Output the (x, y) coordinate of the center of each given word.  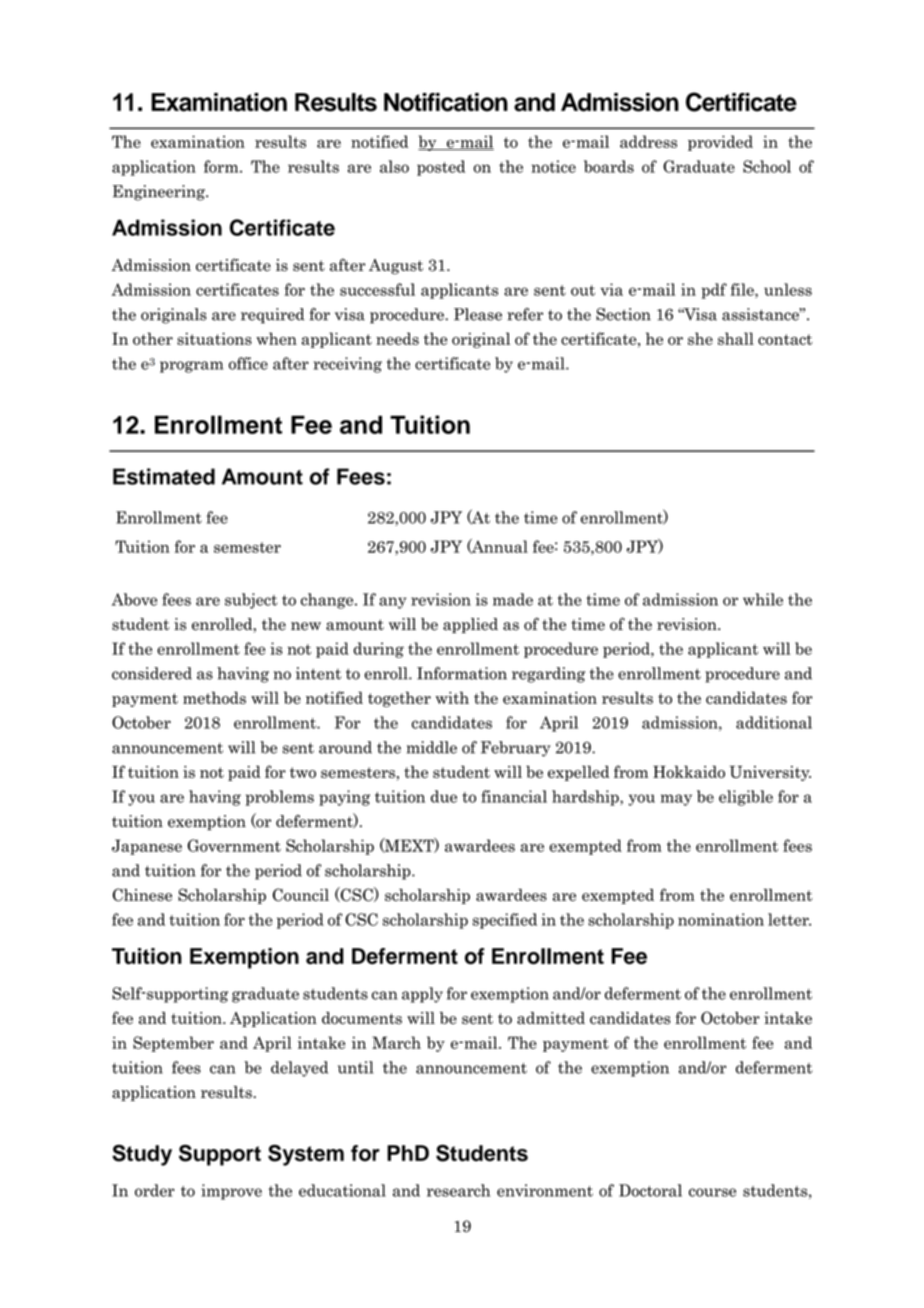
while (763, 599)
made (513, 599)
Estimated (164, 476)
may (676, 800)
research (458, 1190)
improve (231, 1192)
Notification (446, 102)
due (444, 796)
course (712, 1192)
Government (234, 845)
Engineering (160, 193)
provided (720, 143)
